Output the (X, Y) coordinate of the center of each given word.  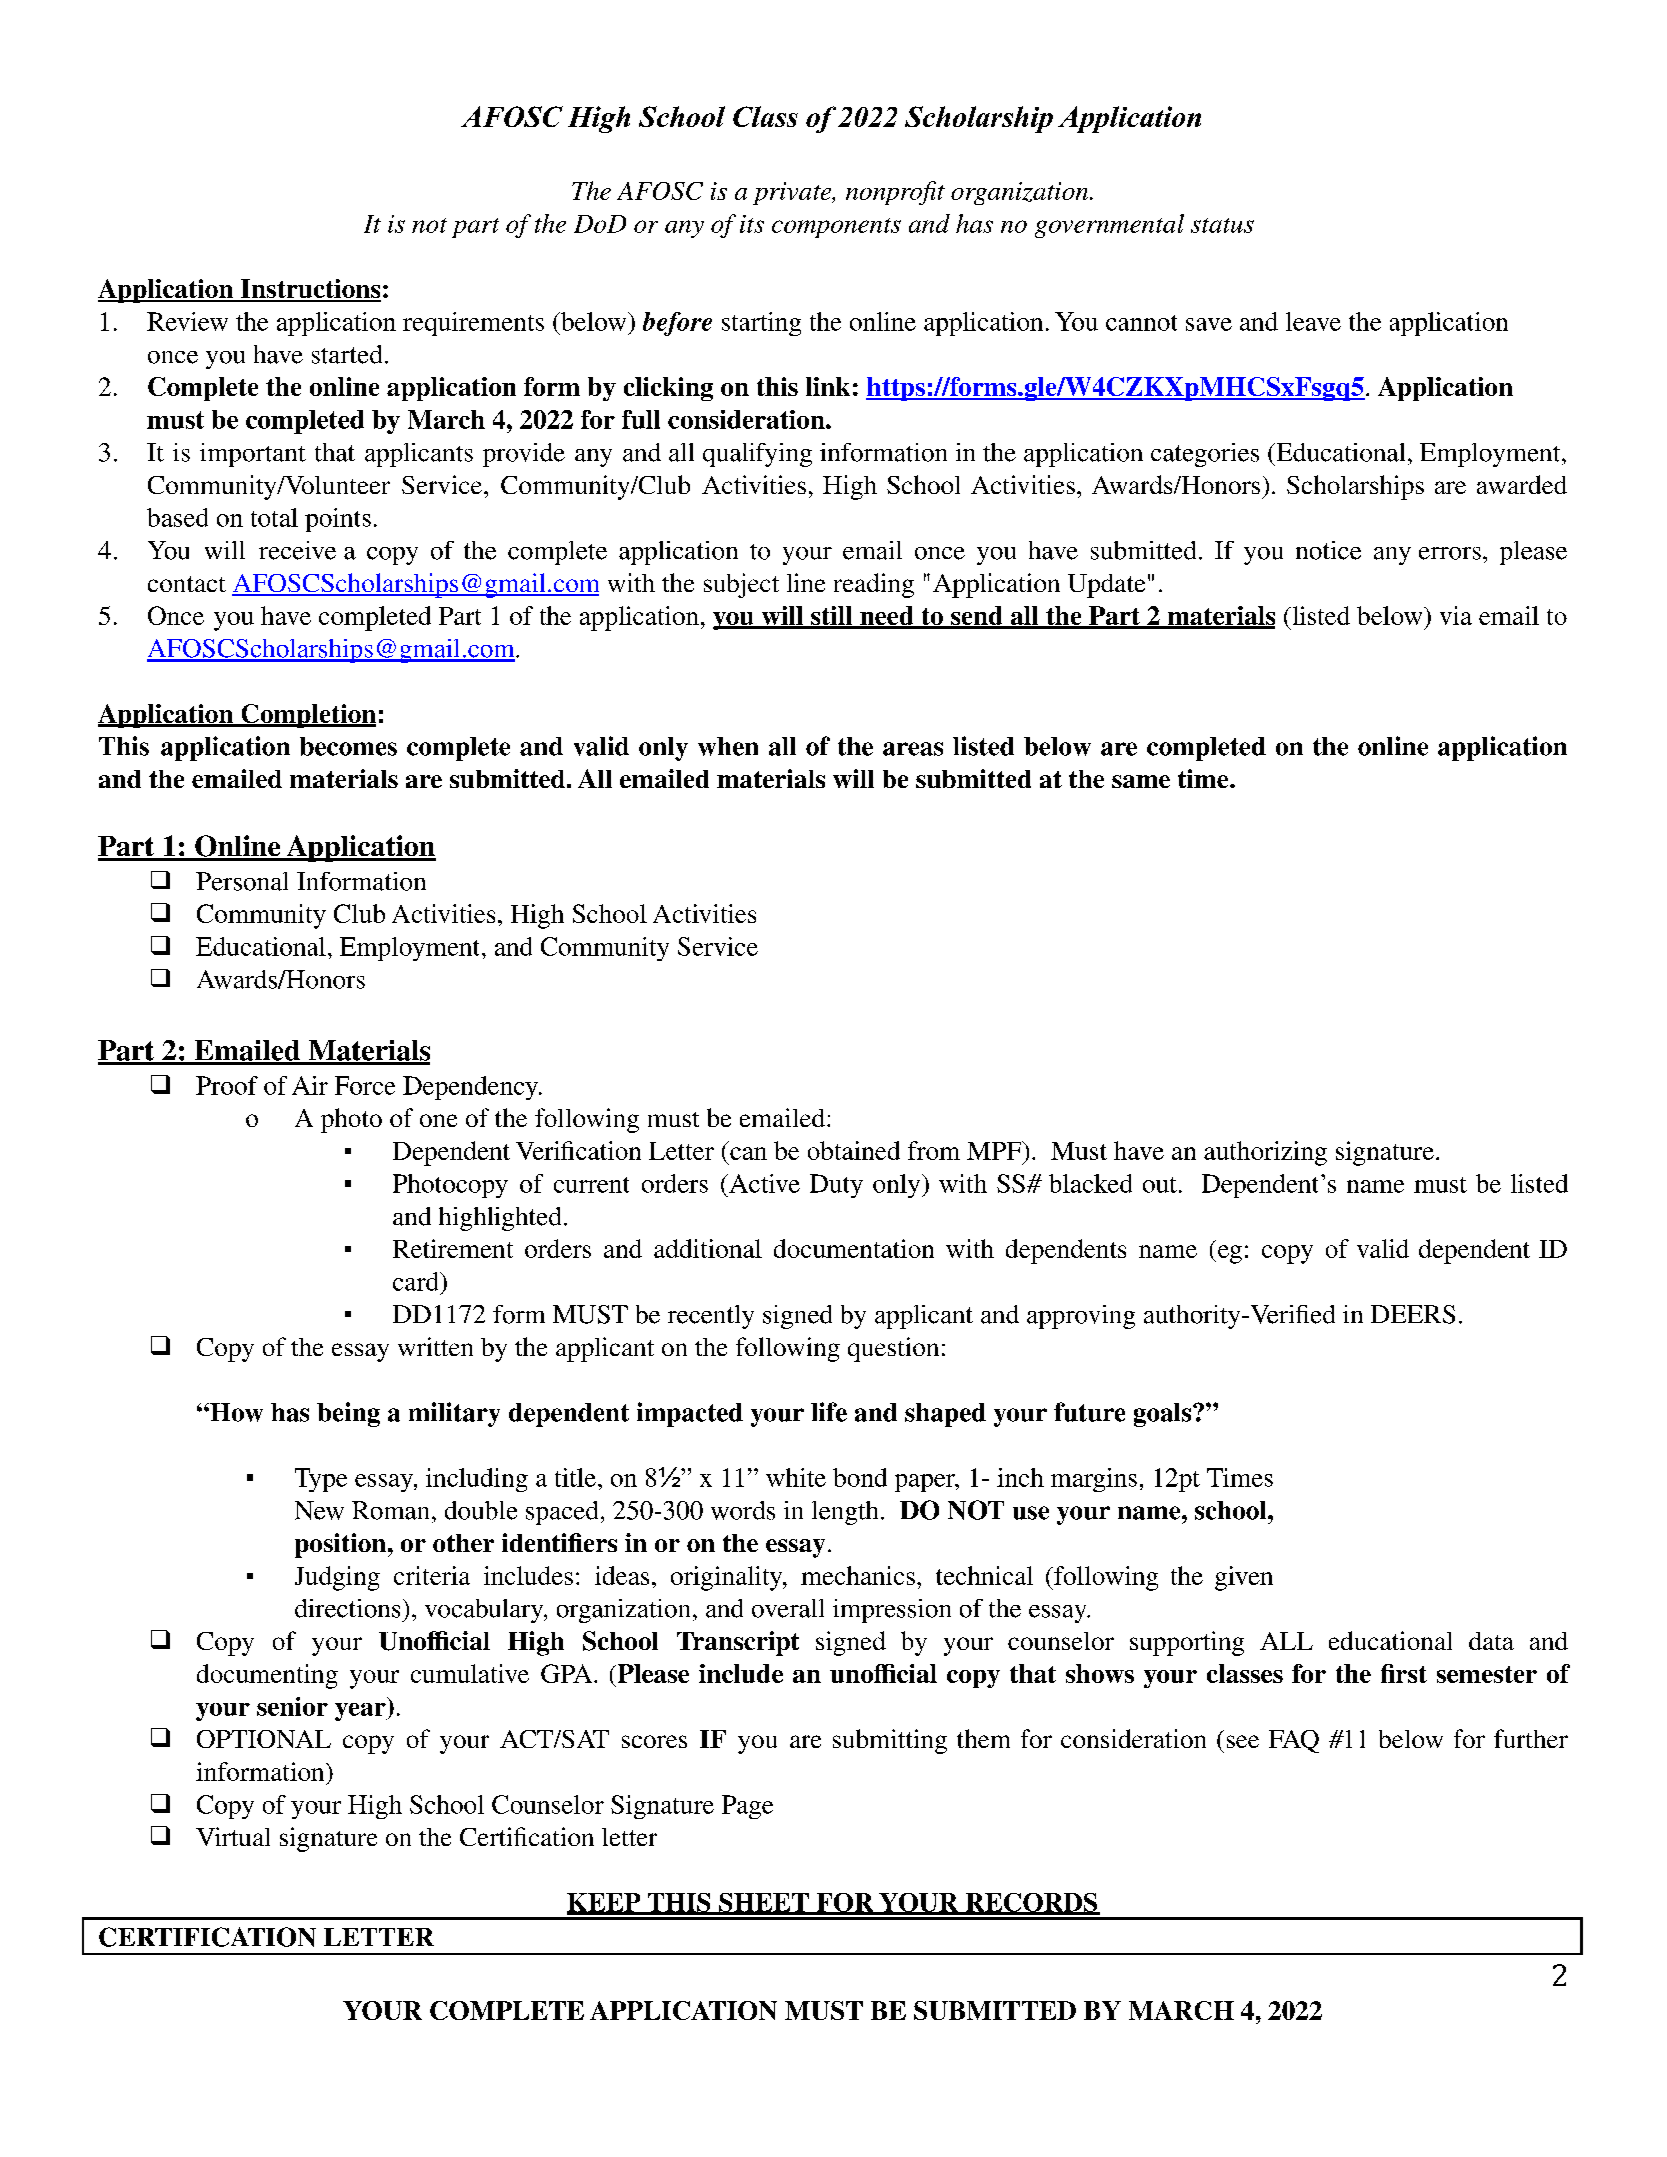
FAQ (1294, 1741)
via (1456, 615)
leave (1313, 321)
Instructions (309, 290)
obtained (854, 1150)
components (836, 228)
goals (1162, 1415)
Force (365, 1085)
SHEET (764, 1903)
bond (860, 1477)
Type (321, 1480)
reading (874, 585)
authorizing (1265, 1153)
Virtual (233, 1836)
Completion (307, 716)
